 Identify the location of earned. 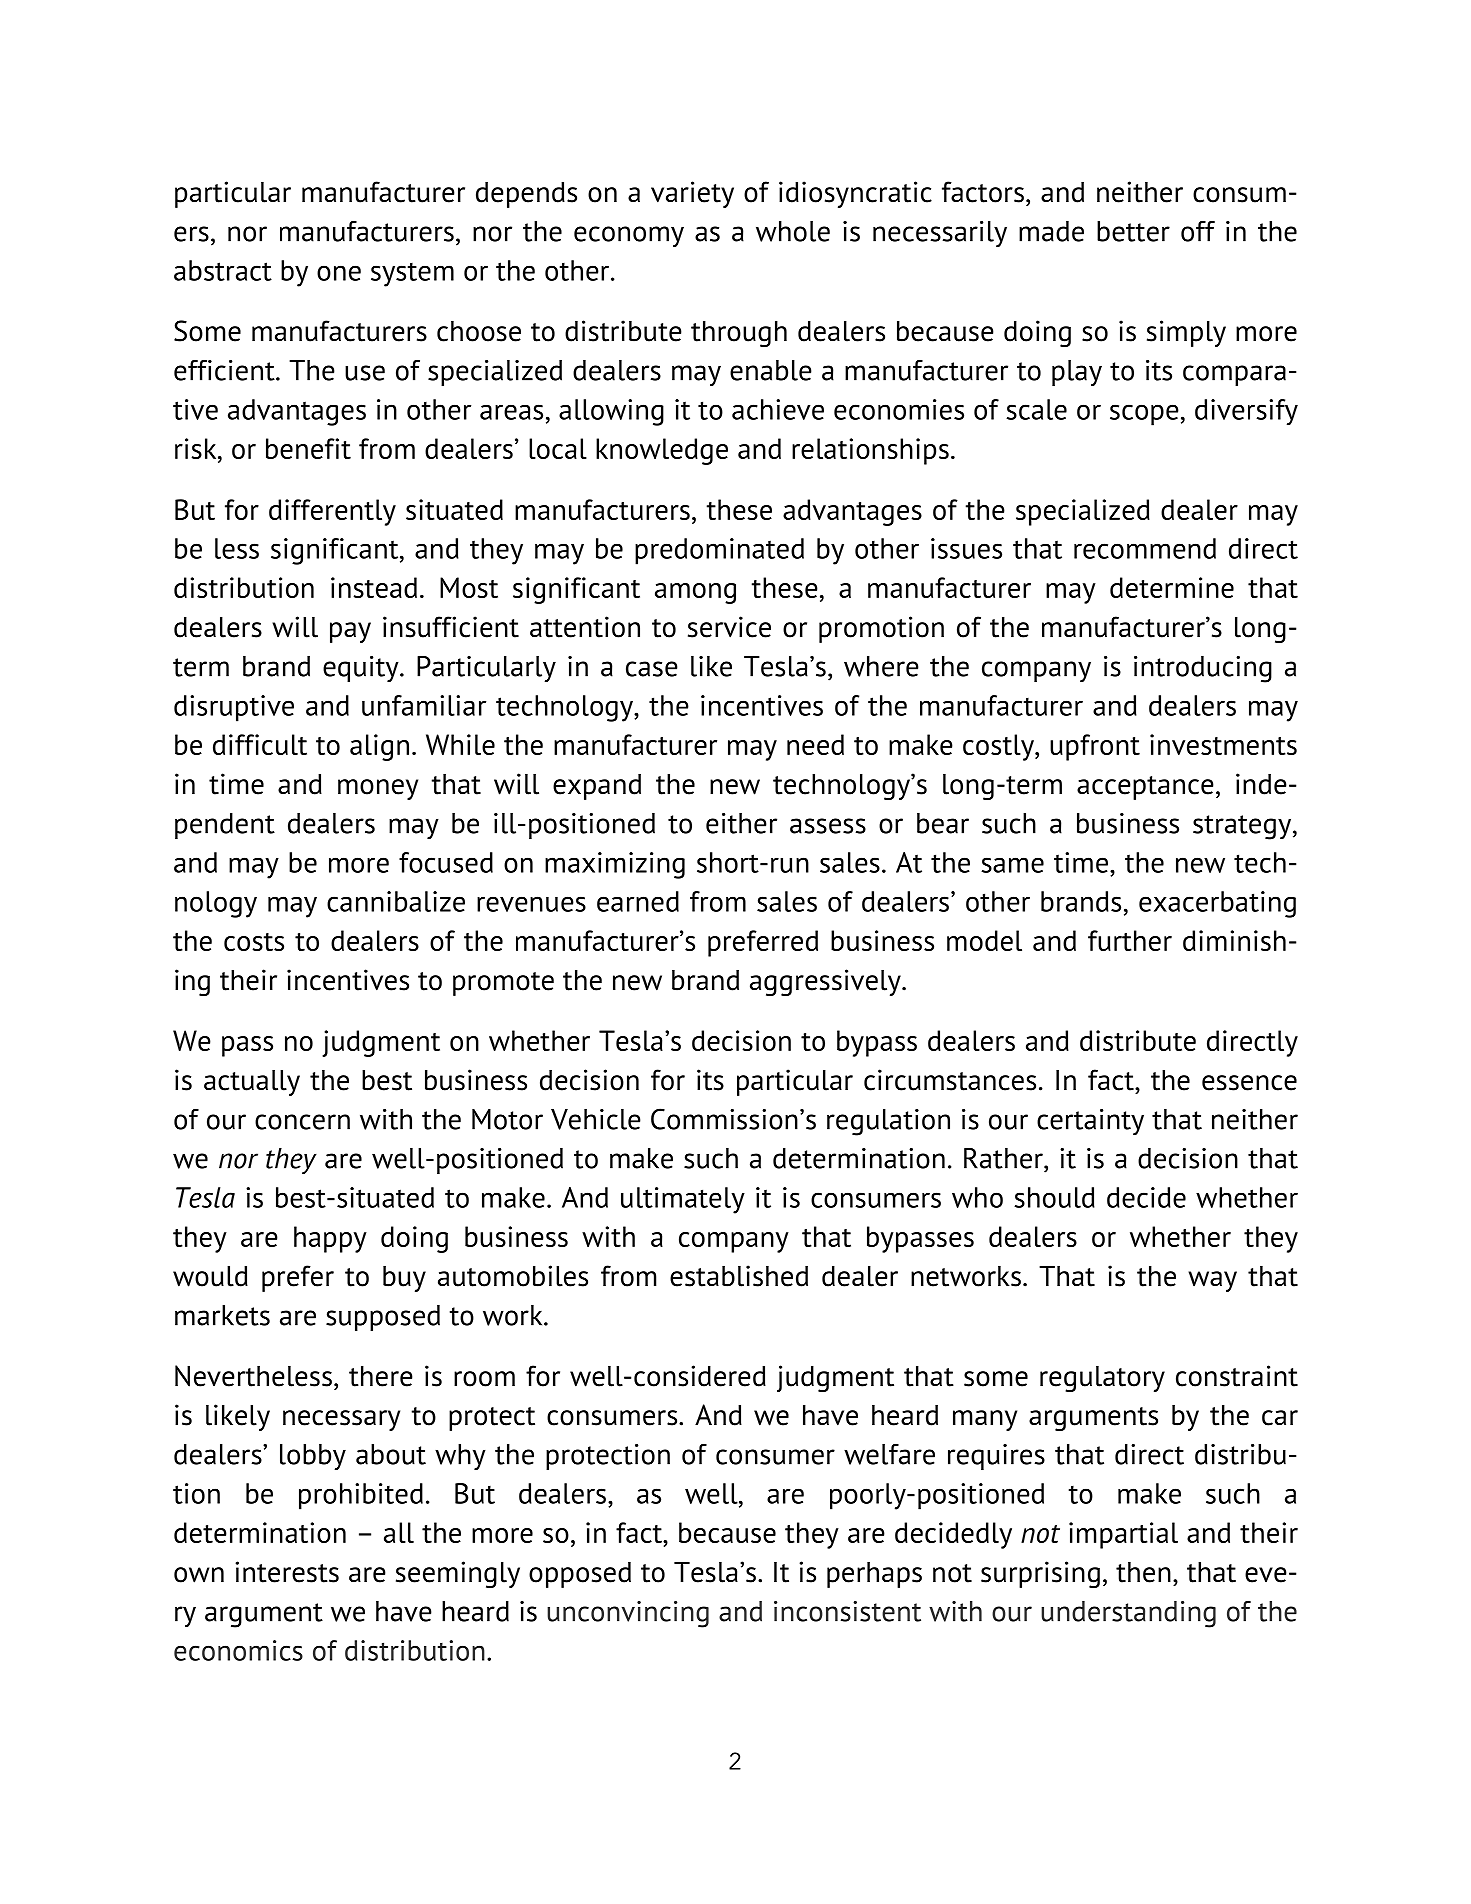
(638, 901).
